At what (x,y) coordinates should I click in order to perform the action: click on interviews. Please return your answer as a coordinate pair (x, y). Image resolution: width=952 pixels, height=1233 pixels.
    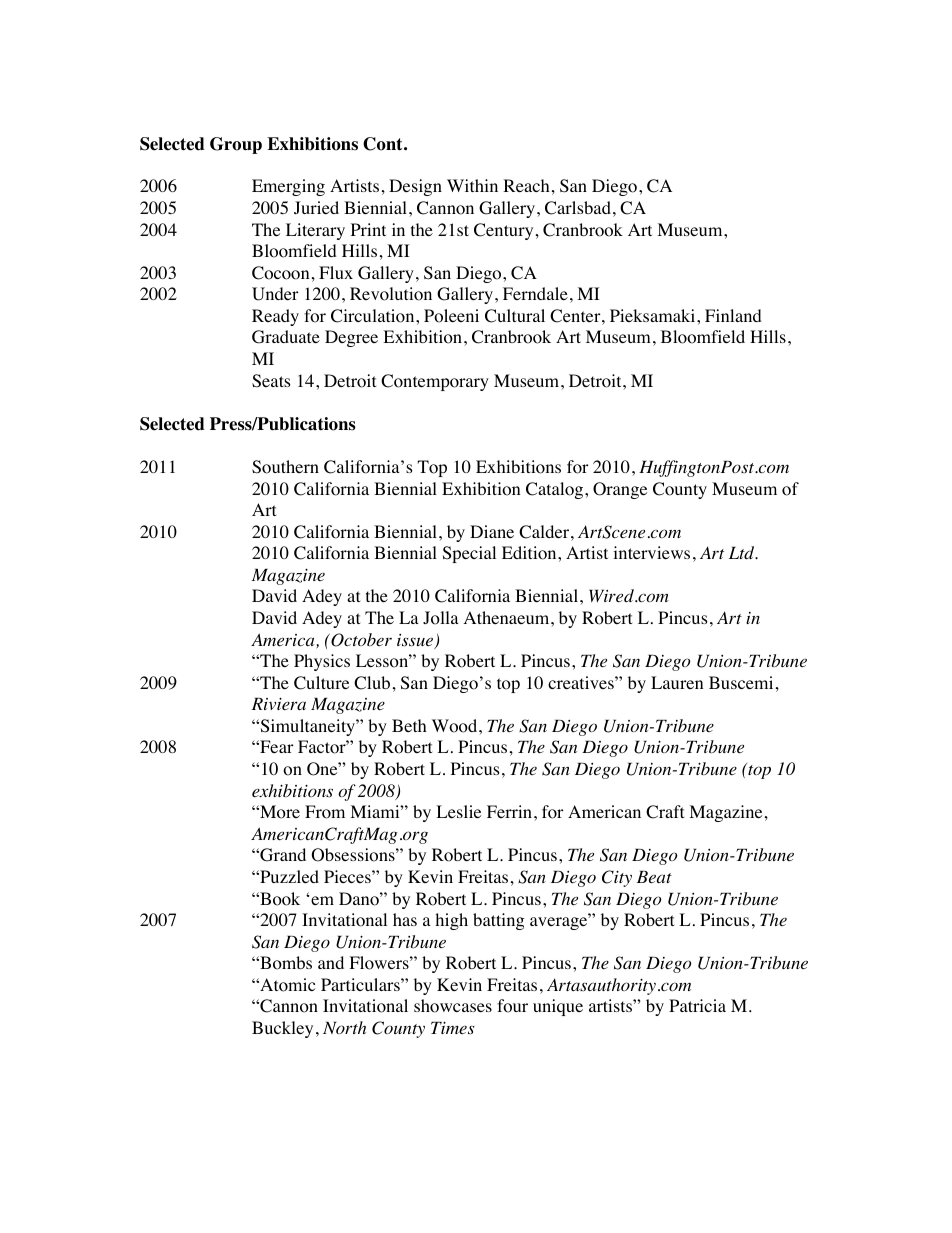
    Looking at the image, I should click on (651, 552).
